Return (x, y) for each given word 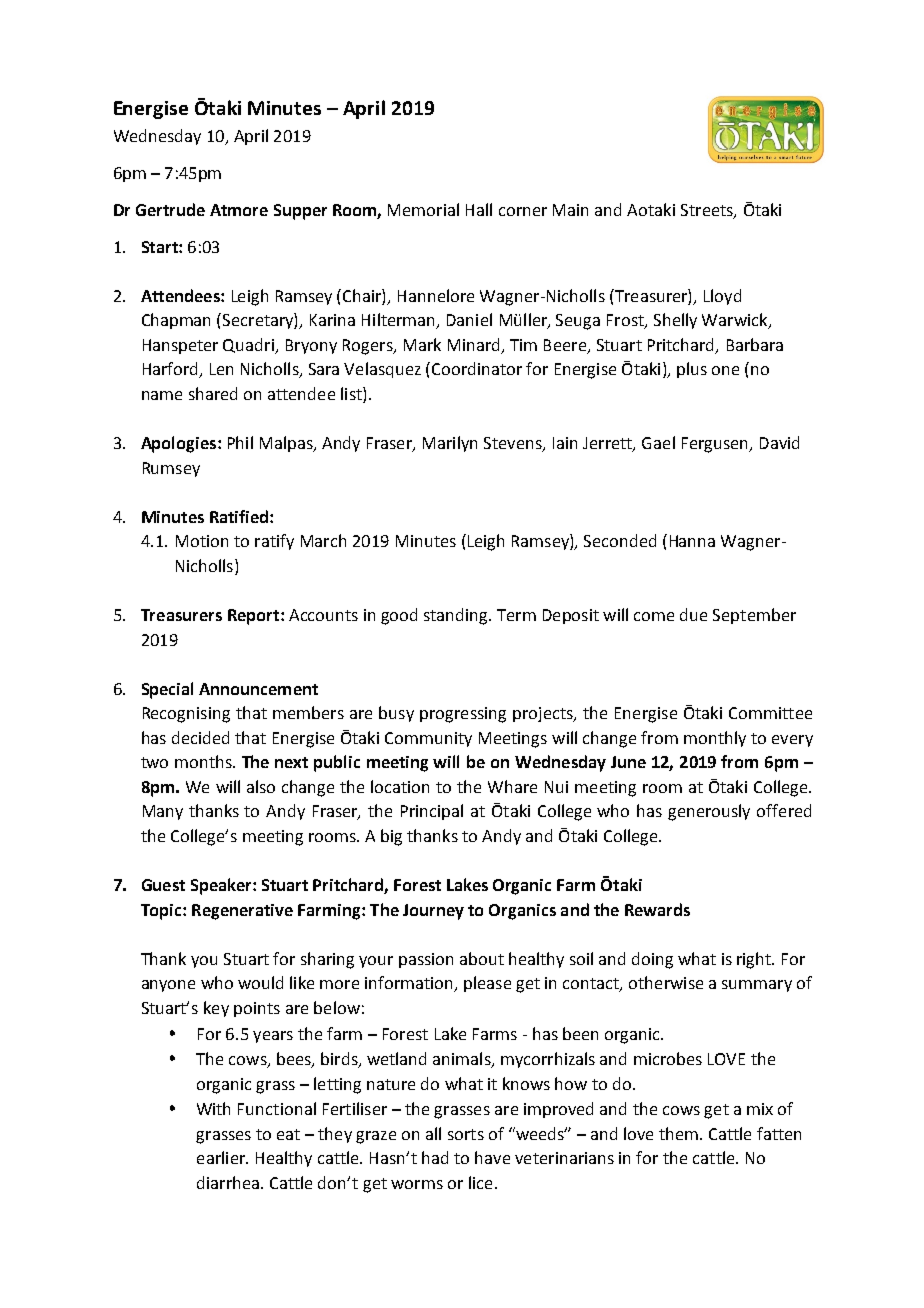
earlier (222, 1157)
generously (709, 812)
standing (457, 616)
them (678, 1133)
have (492, 1157)
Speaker (222, 886)
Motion (202, 541)
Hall (479, 209)
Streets (708, 211)
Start (161, 247)
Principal (432, 812)
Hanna (692, 541)
